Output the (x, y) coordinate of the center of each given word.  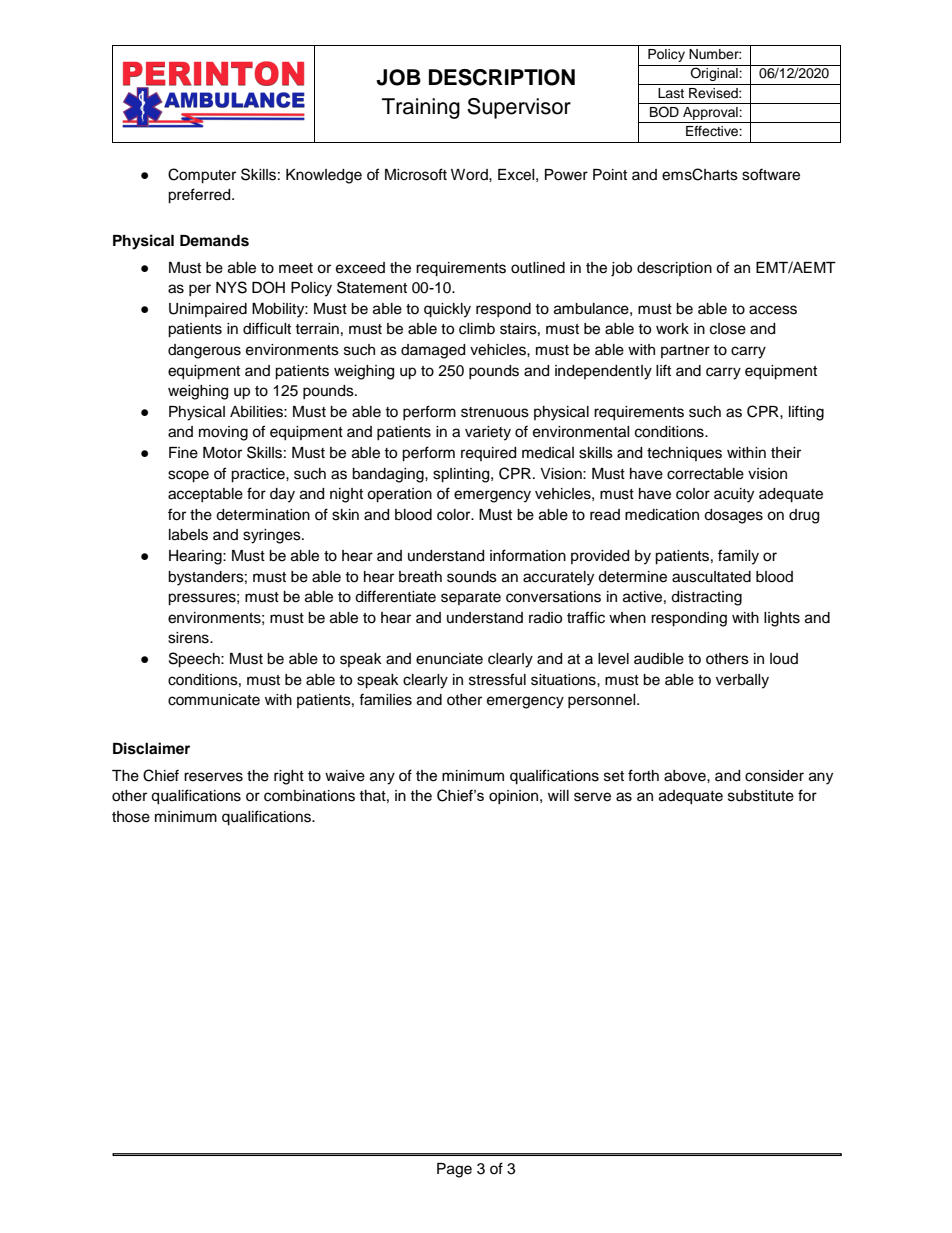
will (558, 795)
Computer (202, 176)
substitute (761, 796)
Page (454, 1170)
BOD (664, 112)
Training (421, 108)
